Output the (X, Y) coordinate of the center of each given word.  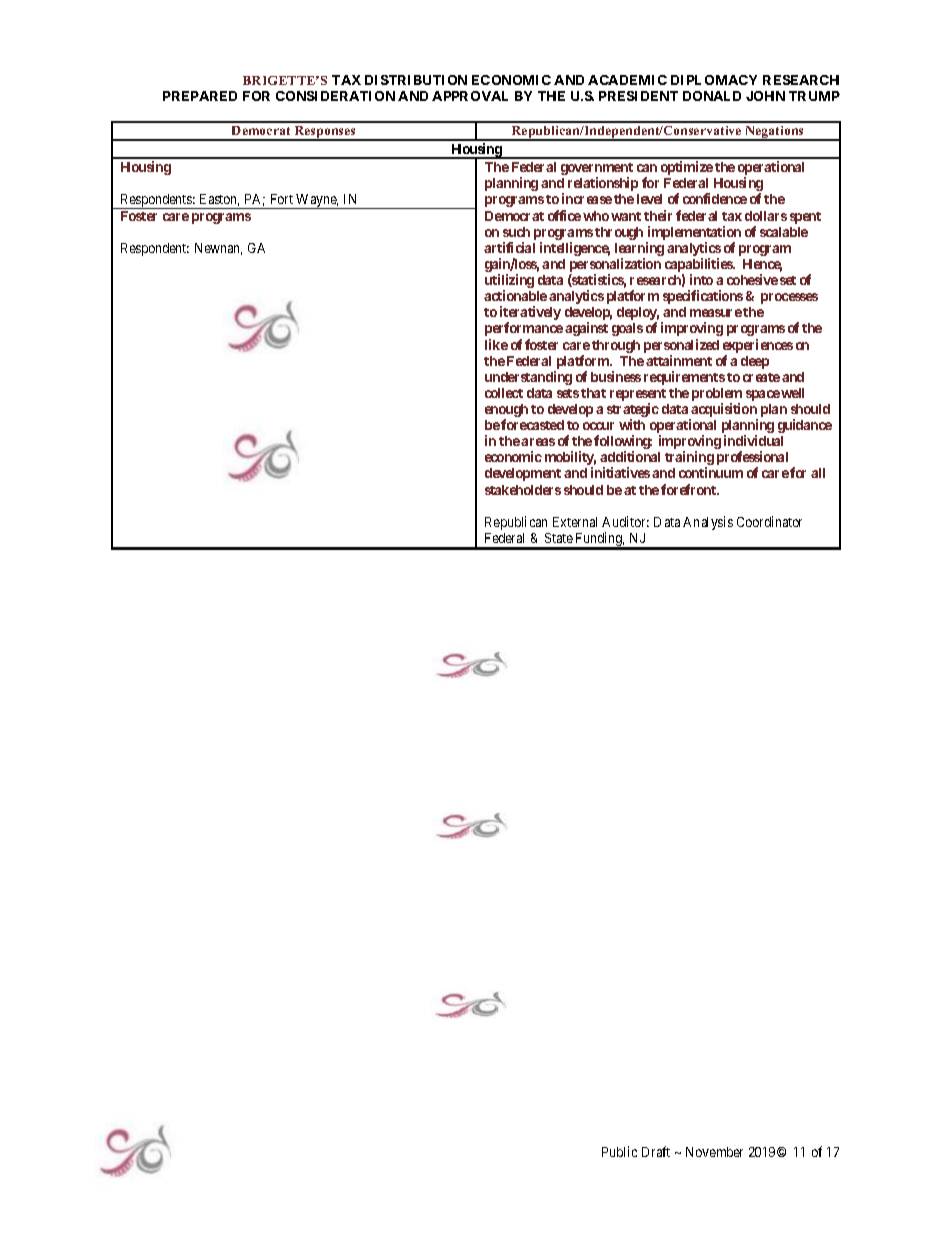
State (559, 538)
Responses (325, 133)
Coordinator (769, 521)
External (575, 522)
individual (753, 440)
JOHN (765, 96)
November (714, 1152)
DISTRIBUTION (416, 80)
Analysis (708, 523)
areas (538, 442)
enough (506, 412)
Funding (599, 540)
